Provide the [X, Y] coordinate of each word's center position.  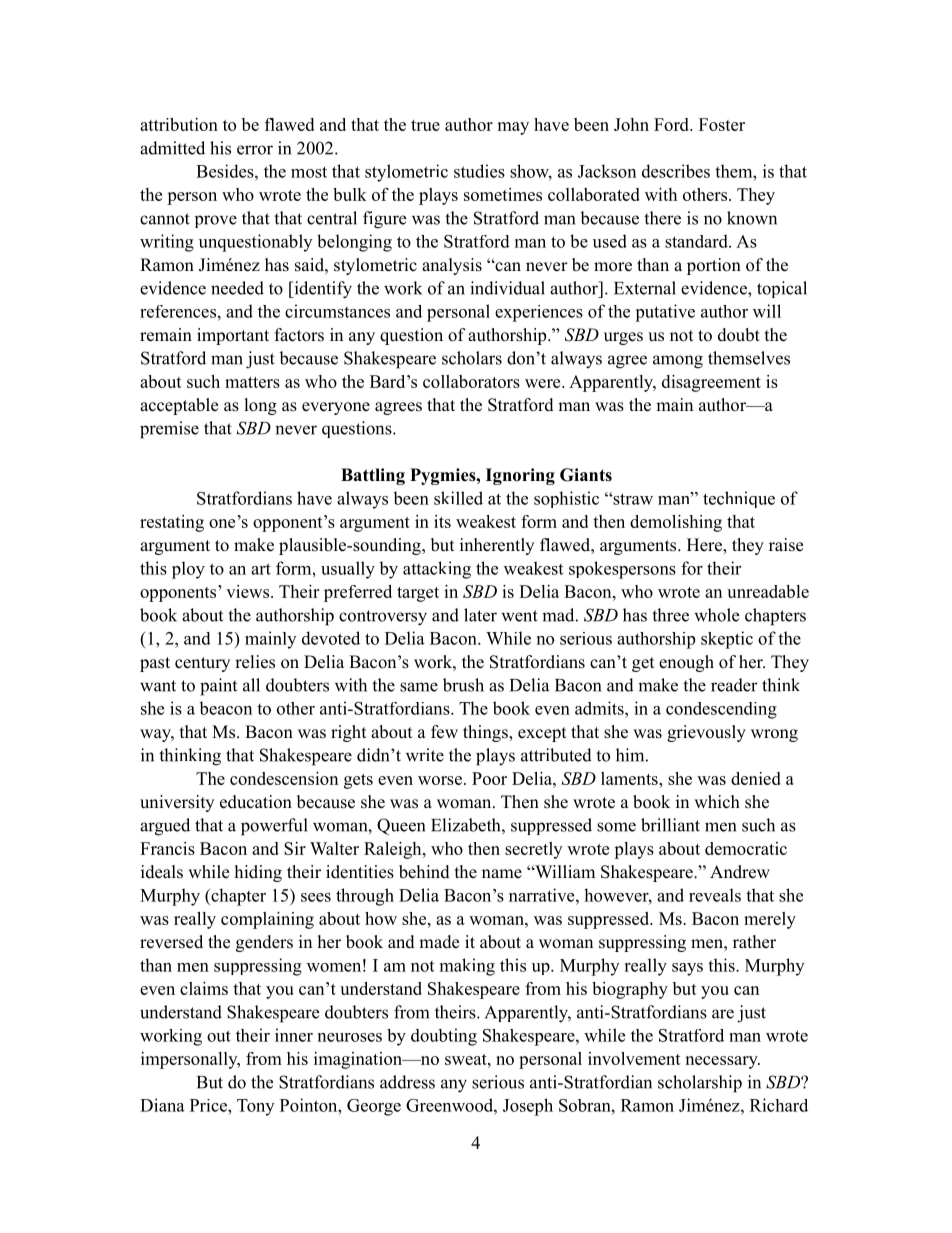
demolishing [676, 523]
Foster [722, 124]
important [233, 336]
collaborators [471, 381]
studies [479, 171]
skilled [458, 498]
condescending [721, 710]
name [502, 874]
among [678, 362]
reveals [715, 895]
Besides [226, 171]
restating [172, 523]
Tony [255, 1107]
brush [463, 685]
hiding [258, 873]
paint [218, 687]
